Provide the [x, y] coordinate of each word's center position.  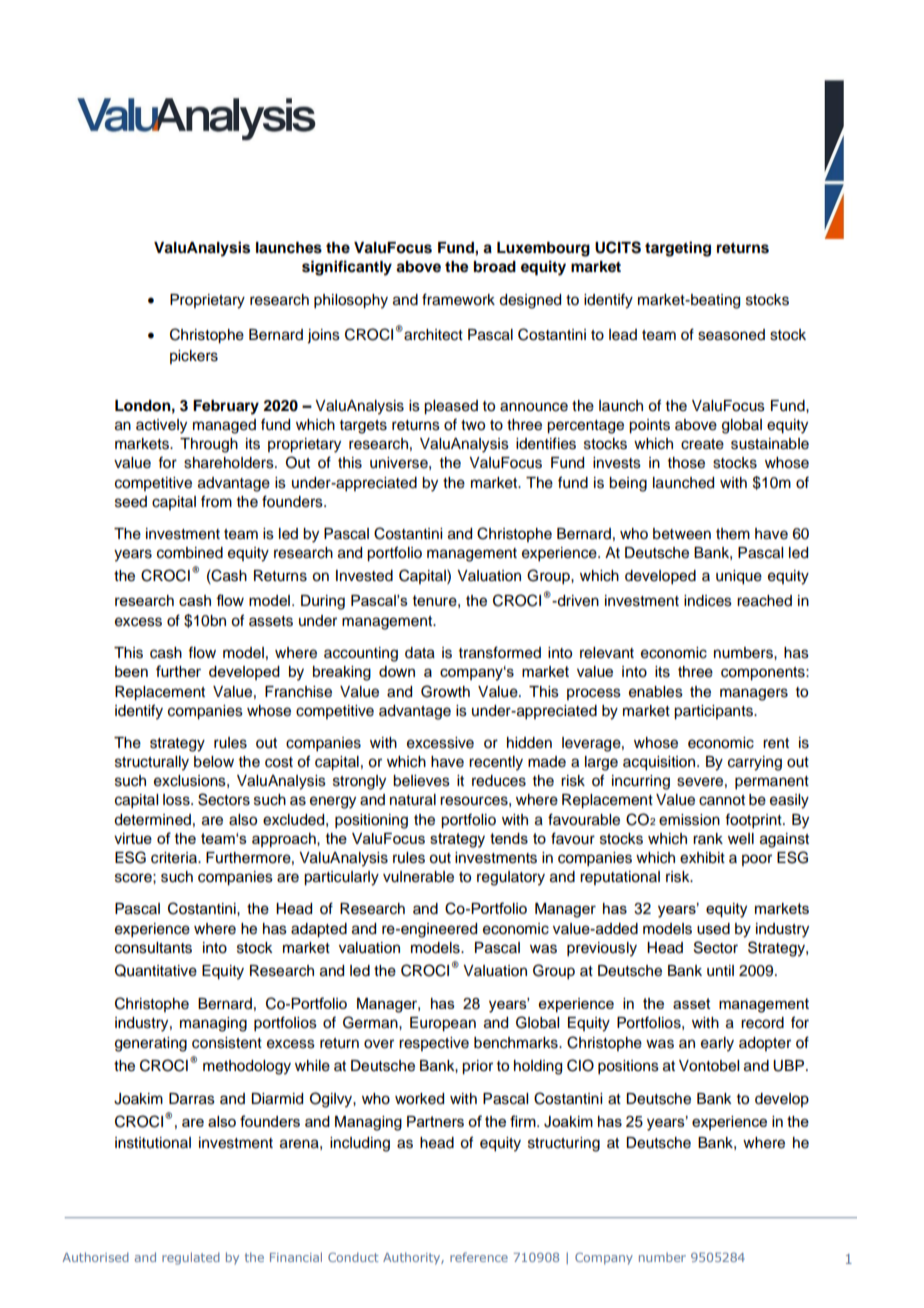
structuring [564, 1144]
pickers [194, 357]
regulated [191, 1258]
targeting [678, 249]
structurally [152, 763]
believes [421, 781]
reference [479, 1257]
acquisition [660, 763]
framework [458, 299]
